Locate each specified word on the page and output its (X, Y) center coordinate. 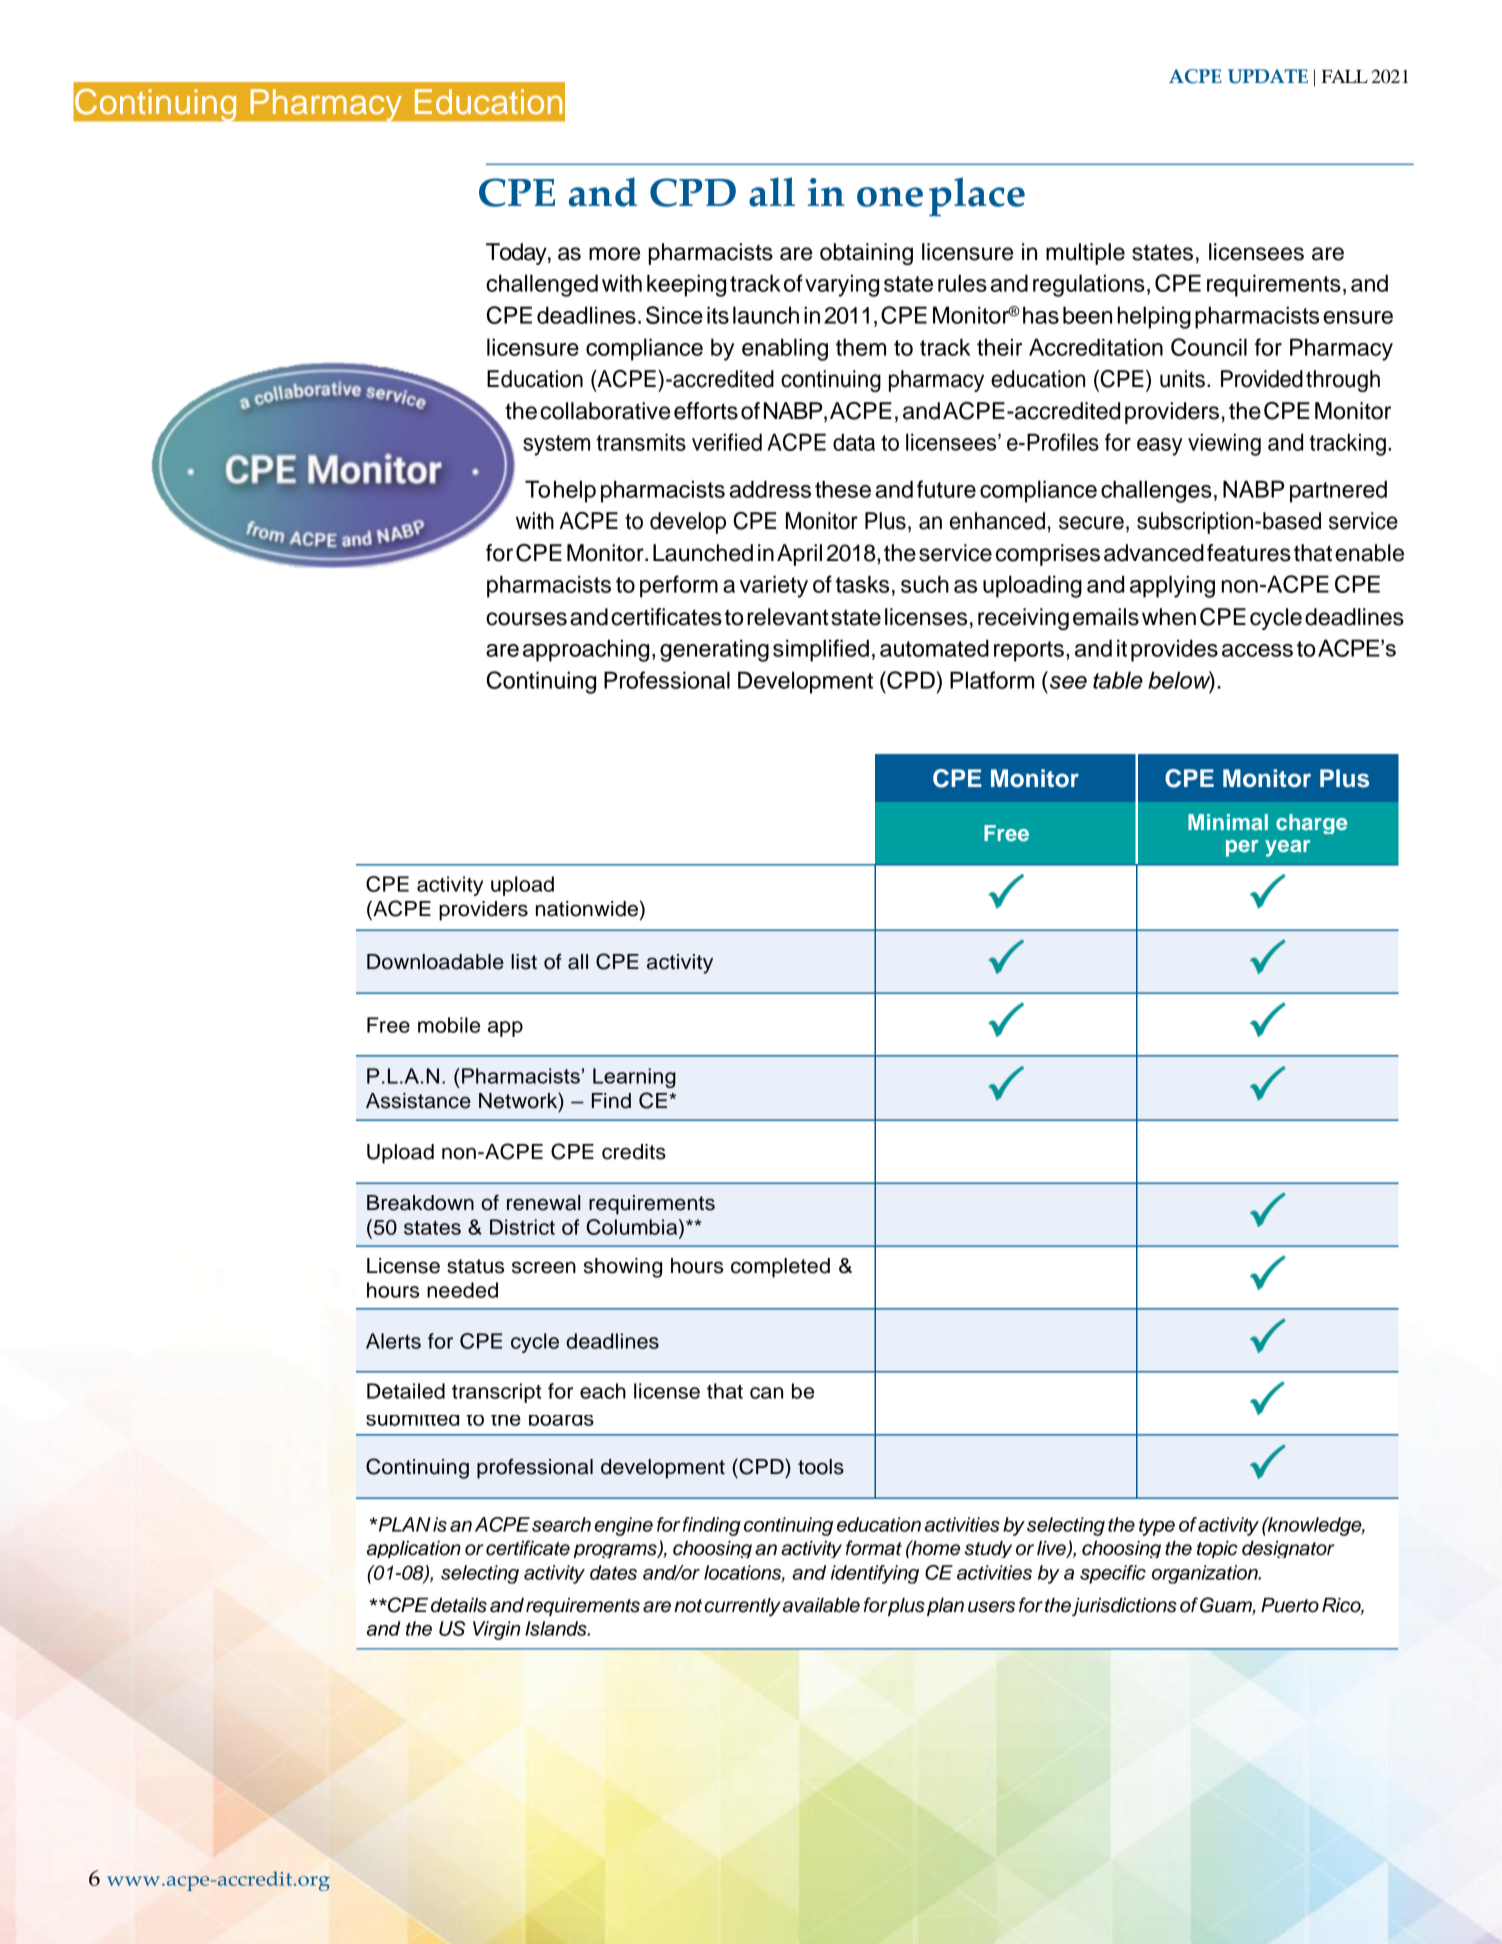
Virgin (496, 1630)
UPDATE (1268, 76)
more (614, 254)
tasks (862, 584)
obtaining (866, 254)
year (1287, 848)
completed (780, 1268)
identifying (875, 1574)
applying (1172, 586)
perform (679, 586)
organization (1206, 1574)
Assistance (418, 1101)
